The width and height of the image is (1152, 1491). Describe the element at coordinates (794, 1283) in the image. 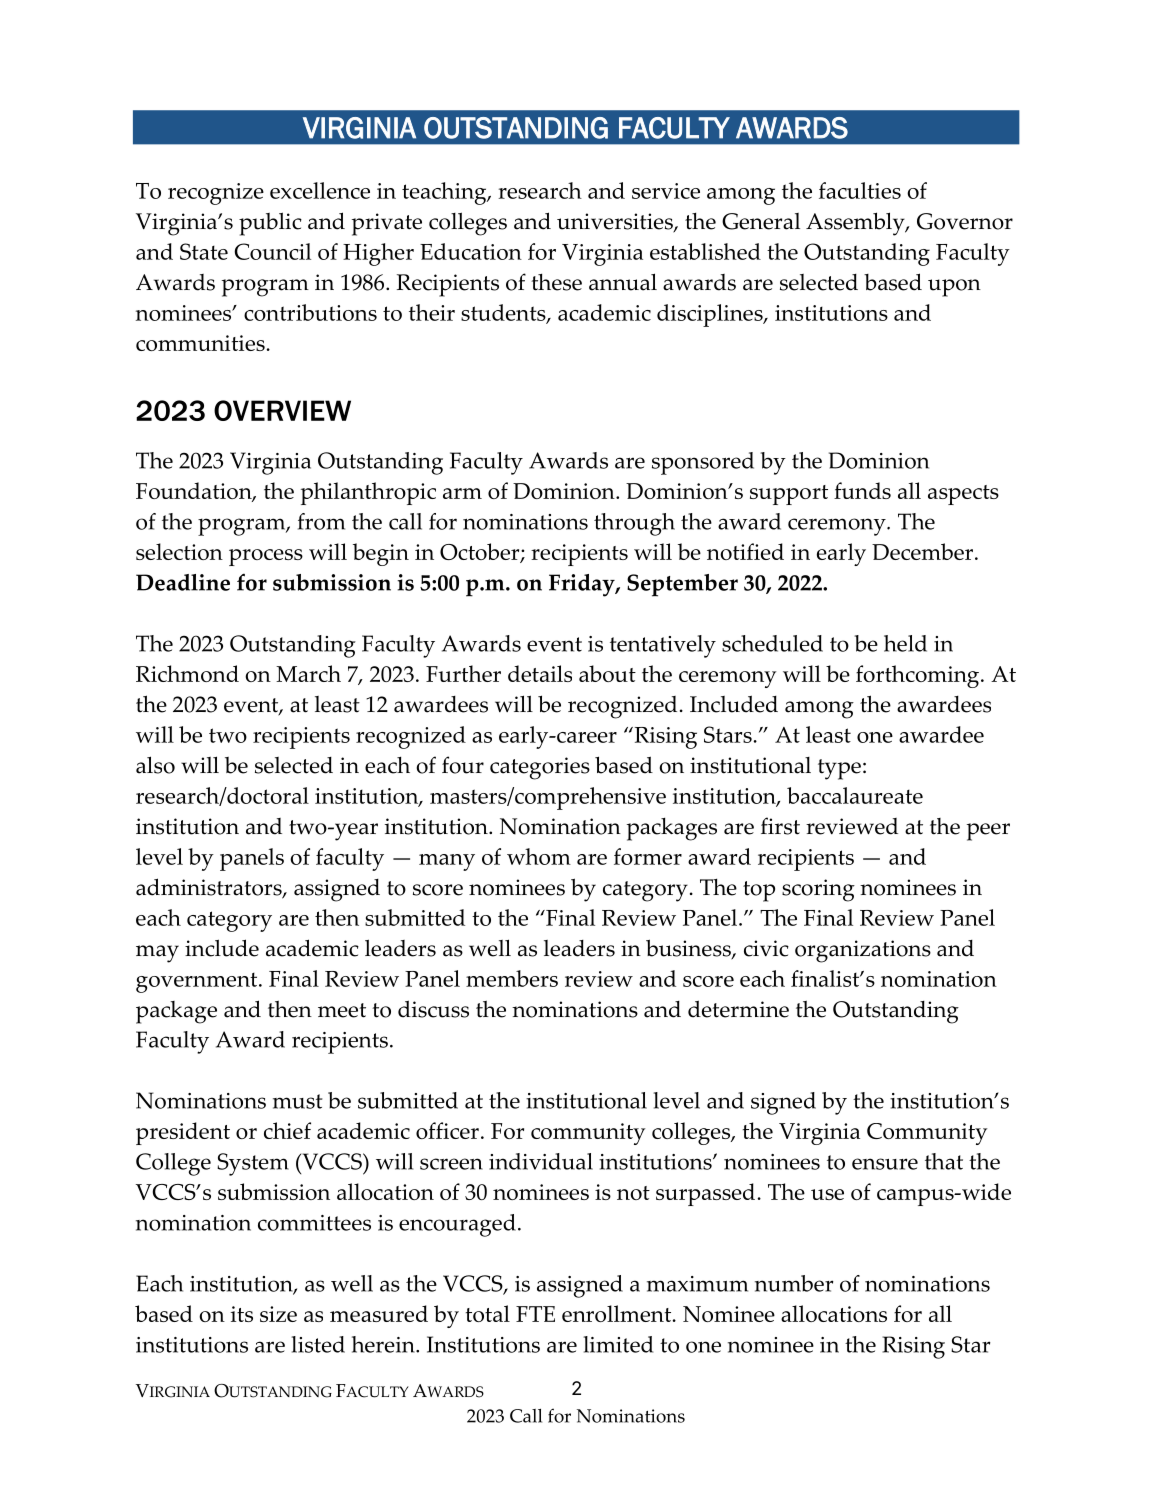

I see `number` at that location.
